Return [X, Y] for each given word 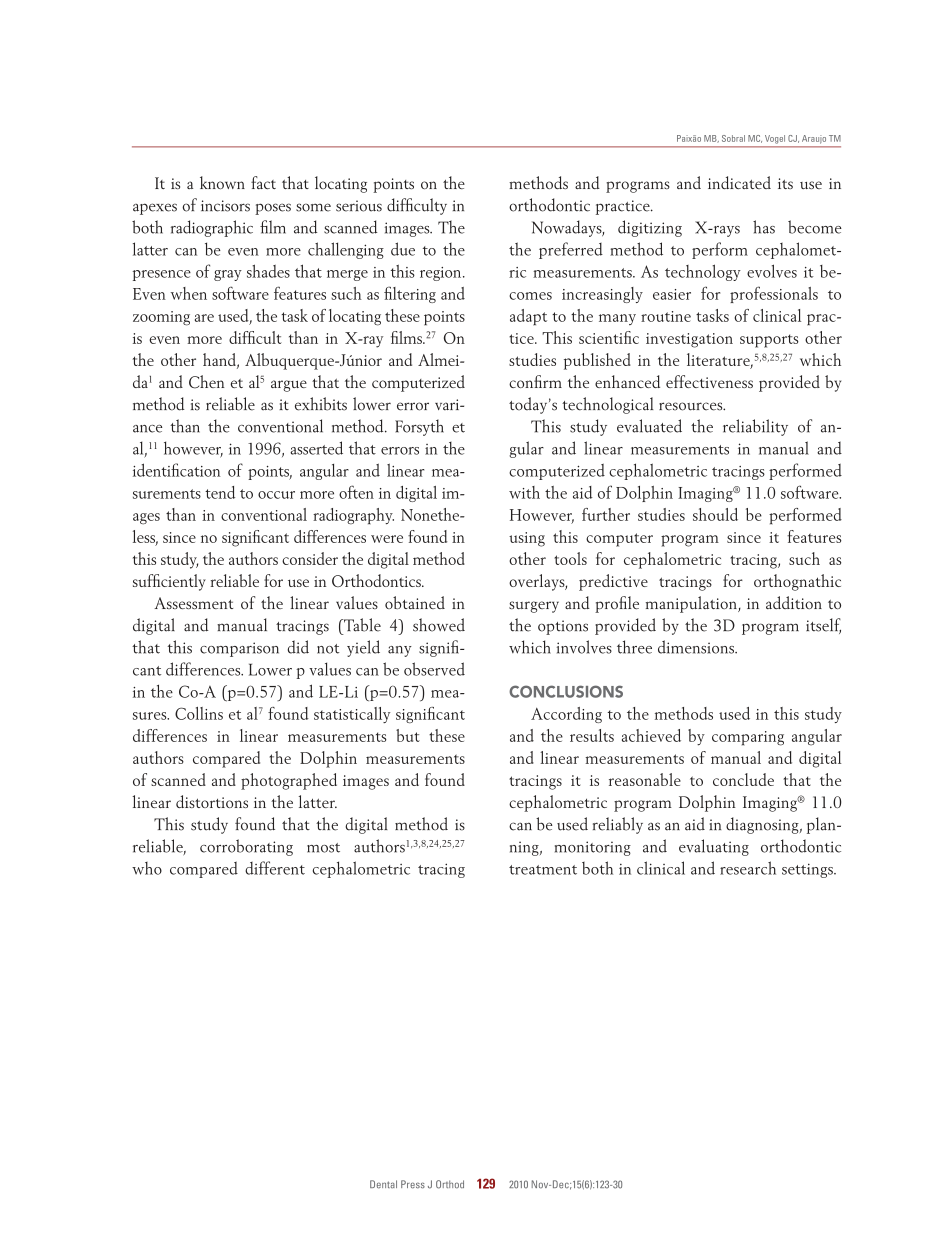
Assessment [193, 603]
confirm [535, 381]
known [222, 182]
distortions [212, 801]
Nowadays [568, 228]
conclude [743, 779]
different [275, 868]
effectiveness [709, 381]
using [527, 539]
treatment [543, 870]
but [408, 735]
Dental [383, 1184]
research [748, 868]
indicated [739, 182]
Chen [207, 382]
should [715, 514]
